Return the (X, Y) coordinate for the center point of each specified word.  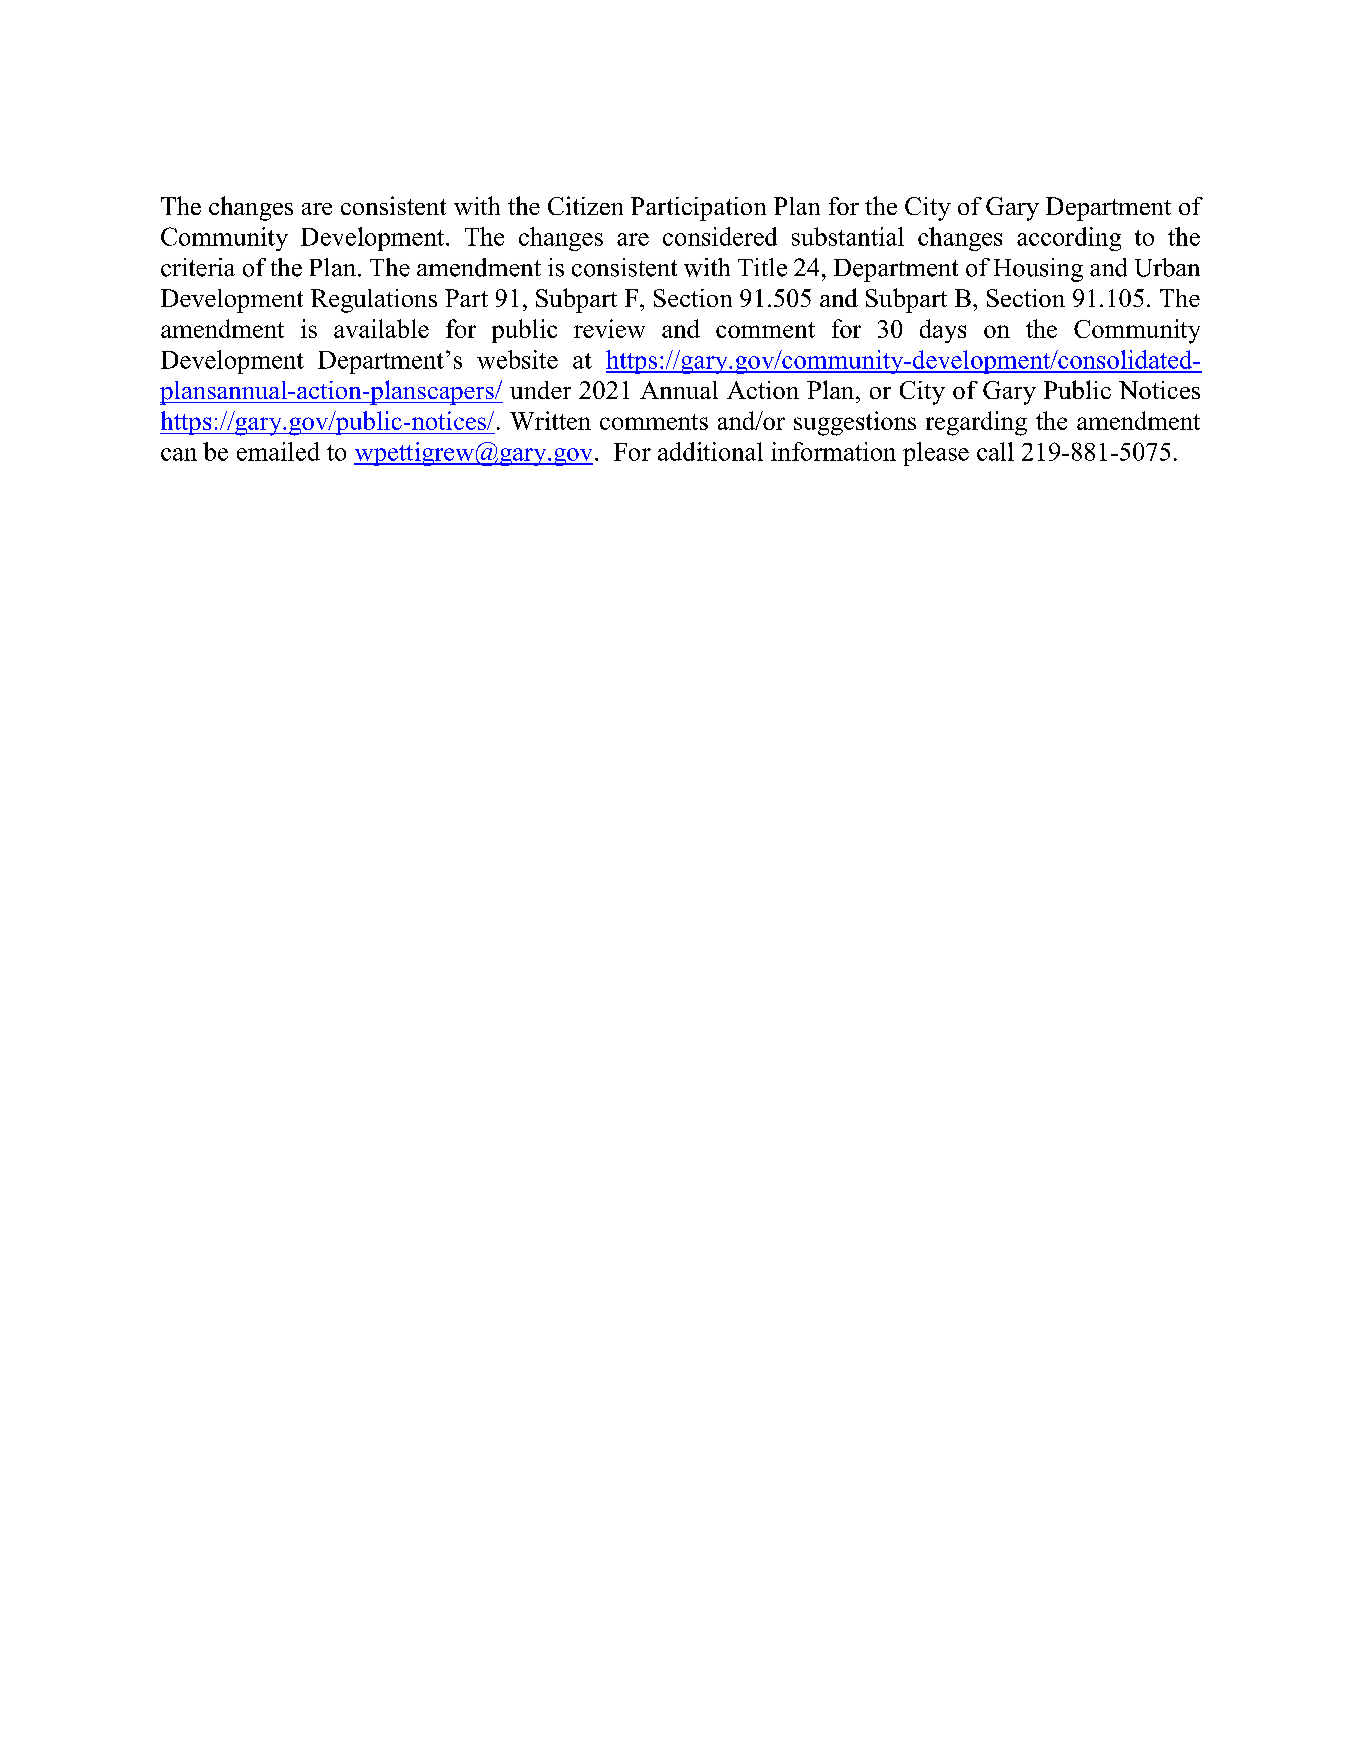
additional (710, 451)
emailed (278, 451)
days (943, 331)
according (1069, 239)
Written (550, 420)
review (609, 328)
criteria (198, 267)
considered (720, 236)
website (517, 359)
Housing (1038, 270)
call (995, 451)
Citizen (585, 205)
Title (762, 267)
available (381, 328)
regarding (976, 423)
